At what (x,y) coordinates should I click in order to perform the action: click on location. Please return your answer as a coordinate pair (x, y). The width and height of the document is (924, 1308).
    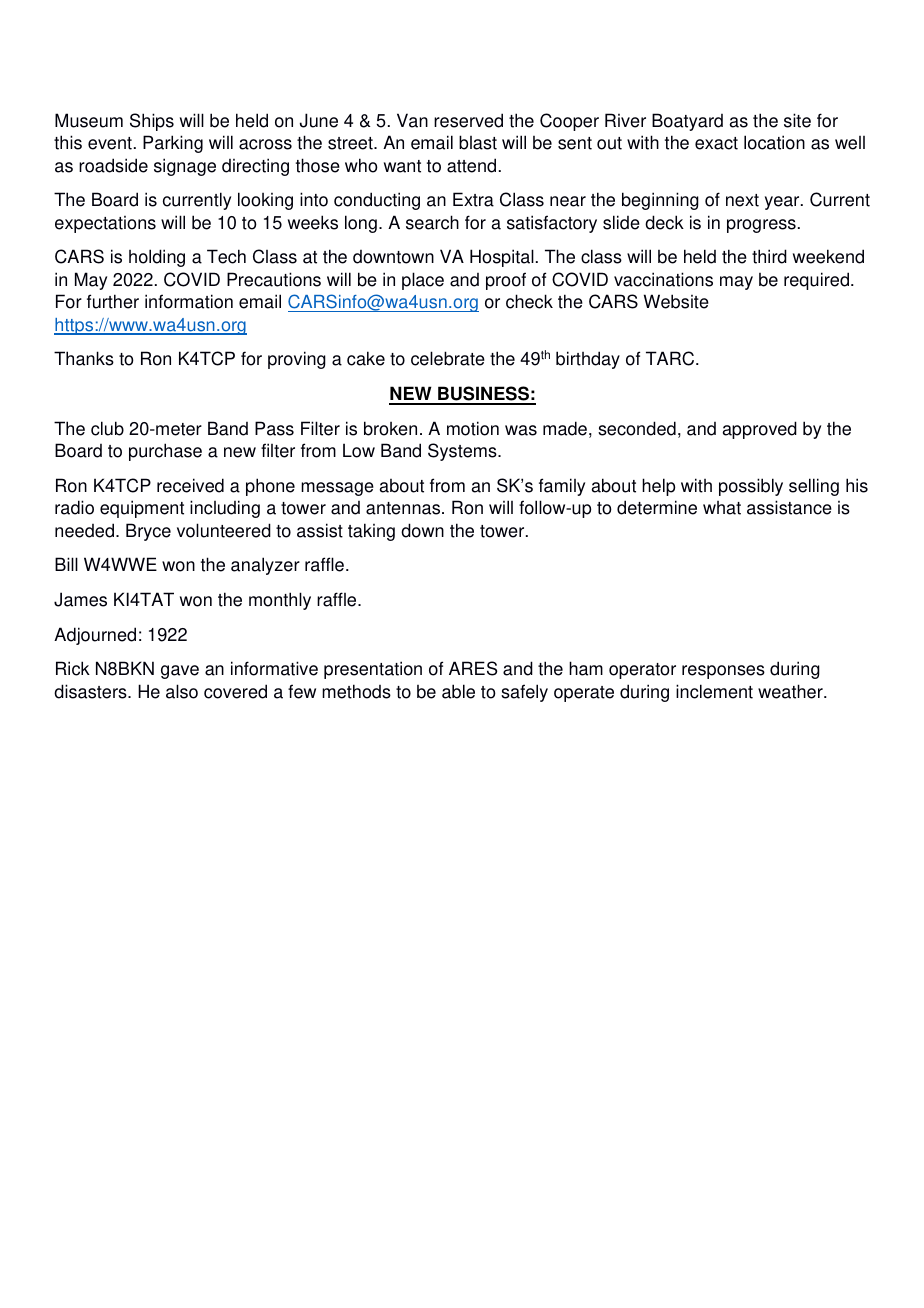
    Looking at the image, I should click on (774, 142).
